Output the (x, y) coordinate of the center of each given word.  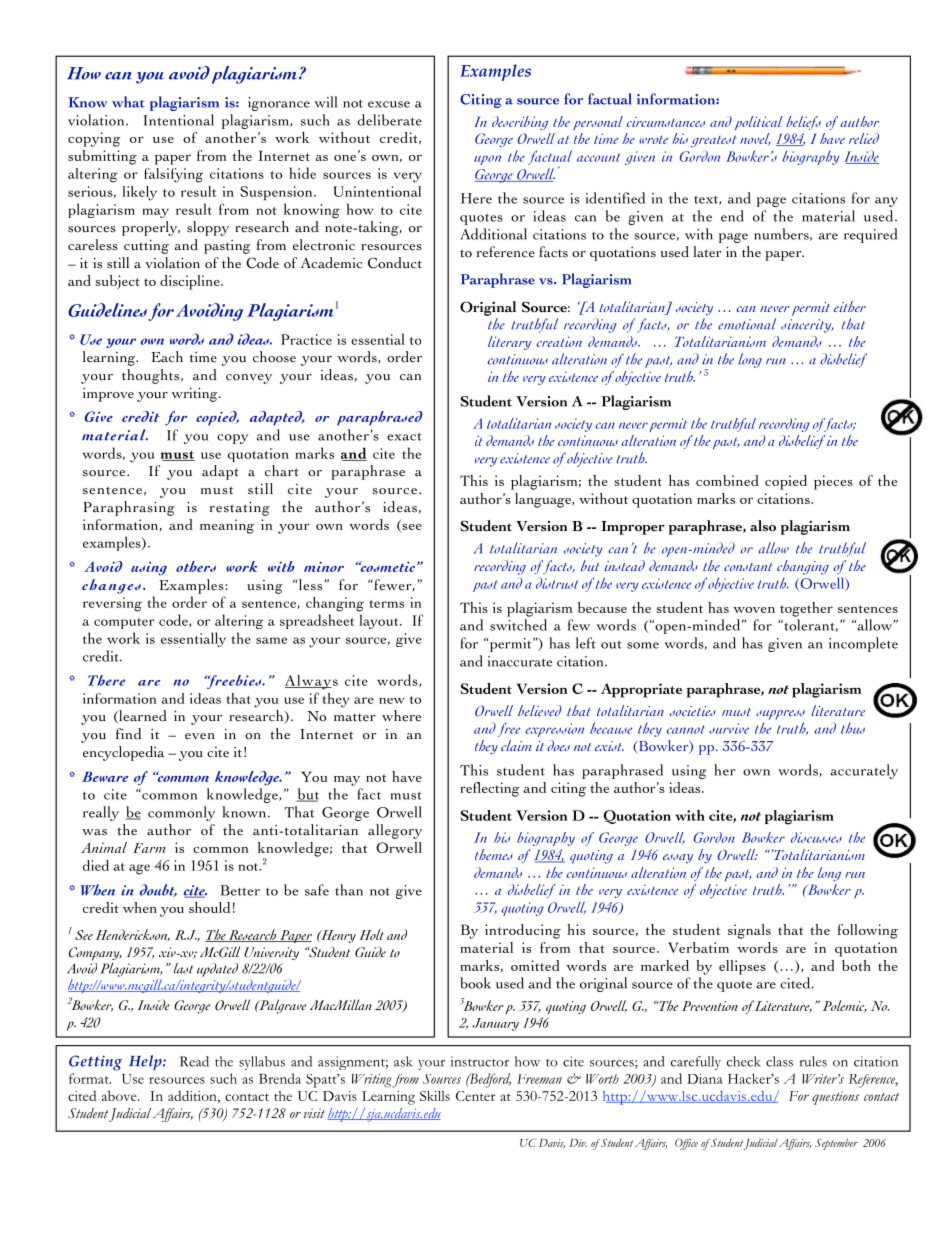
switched (518, 625)
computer (124, 623)
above (120, 1095)
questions (835, 1098)
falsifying (173, 175)
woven (754, 610)
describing (520, 123)
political (759, 123)
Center (476, 1096)
